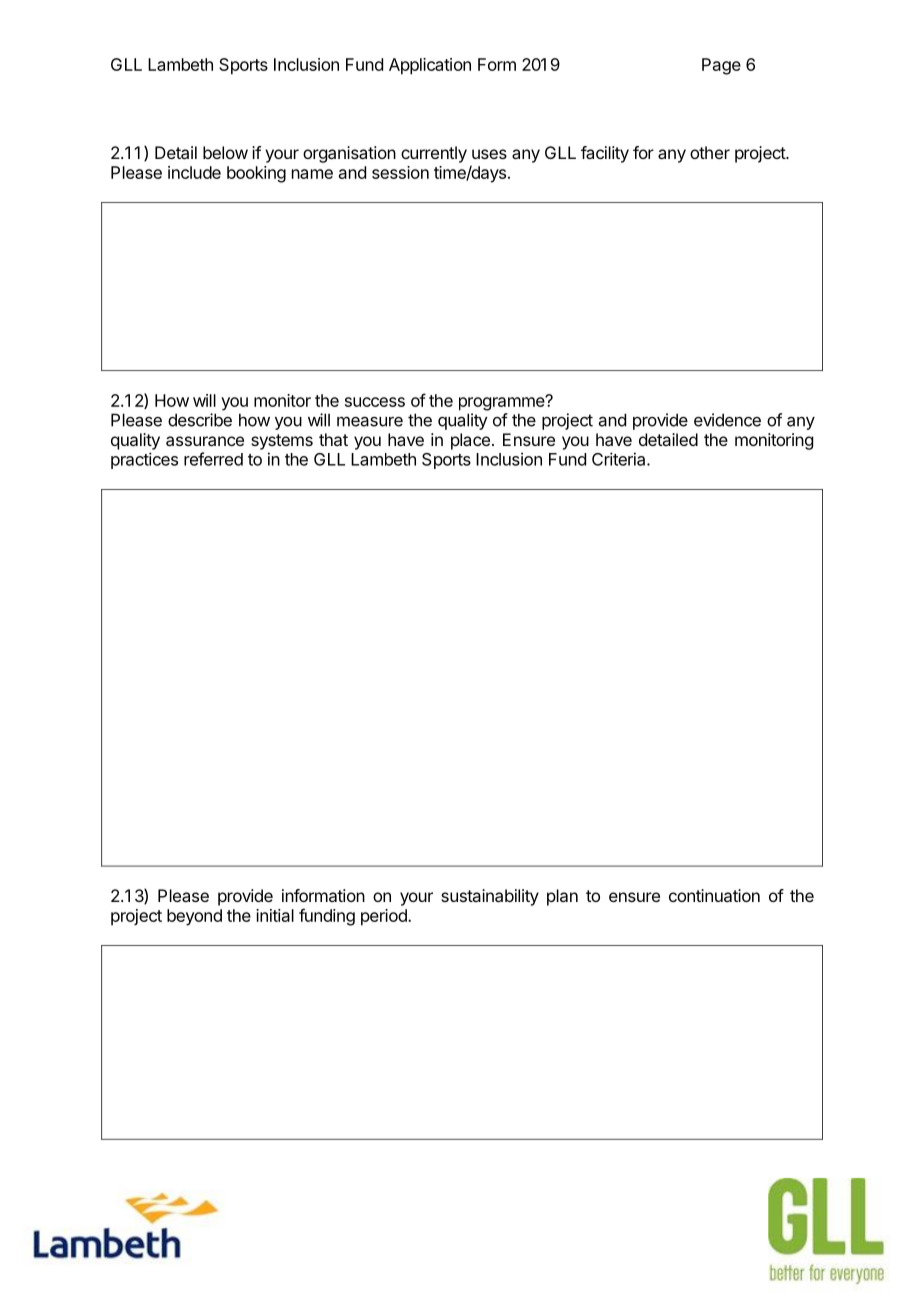 This screenshot has height=1308, width=924. I want to click on Application, so click(430, 66).
